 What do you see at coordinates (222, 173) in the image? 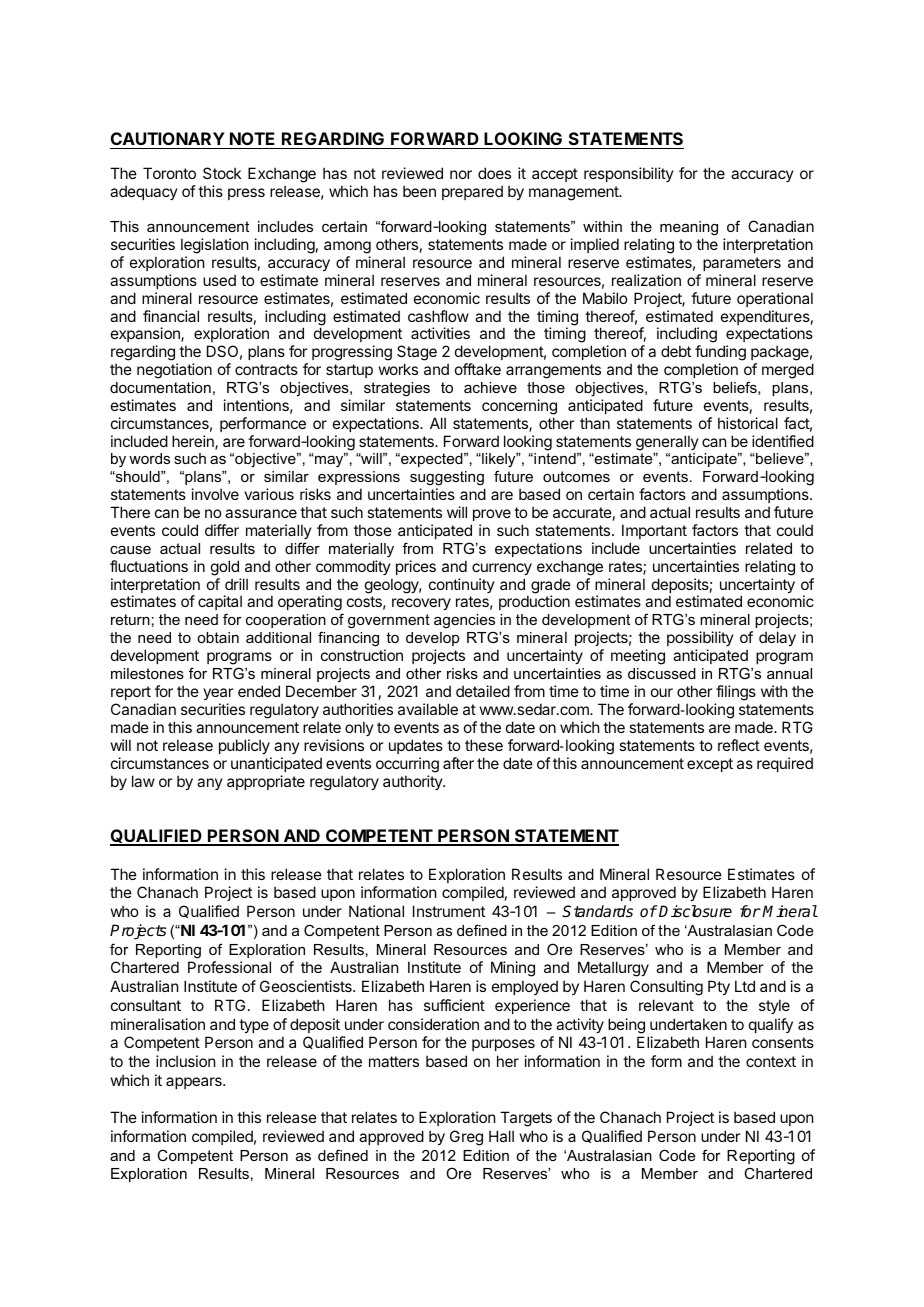
I see `Stock` at bounding box center [222, 173].
